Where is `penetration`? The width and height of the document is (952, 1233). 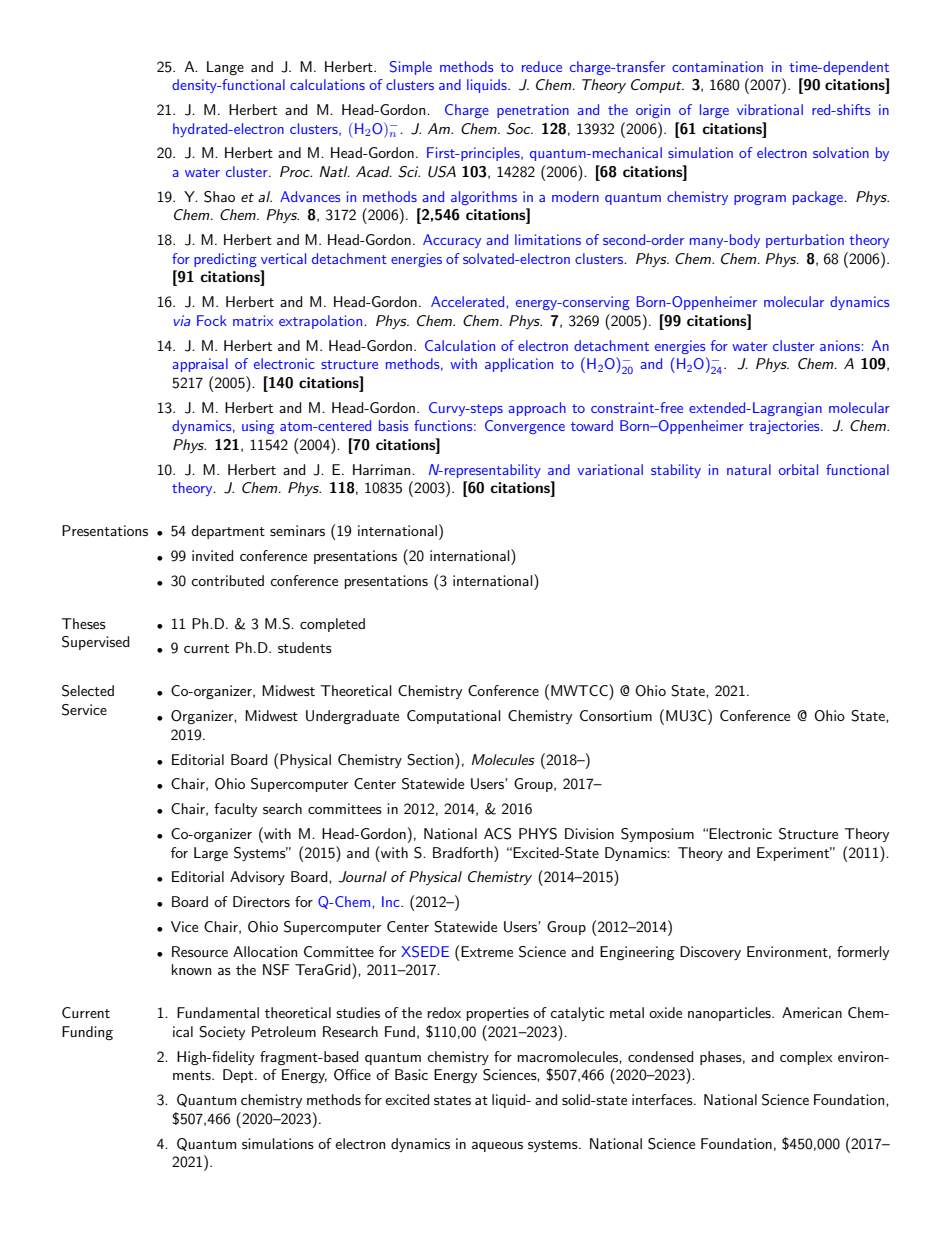
penetration is located at coordinates (533, 111).
